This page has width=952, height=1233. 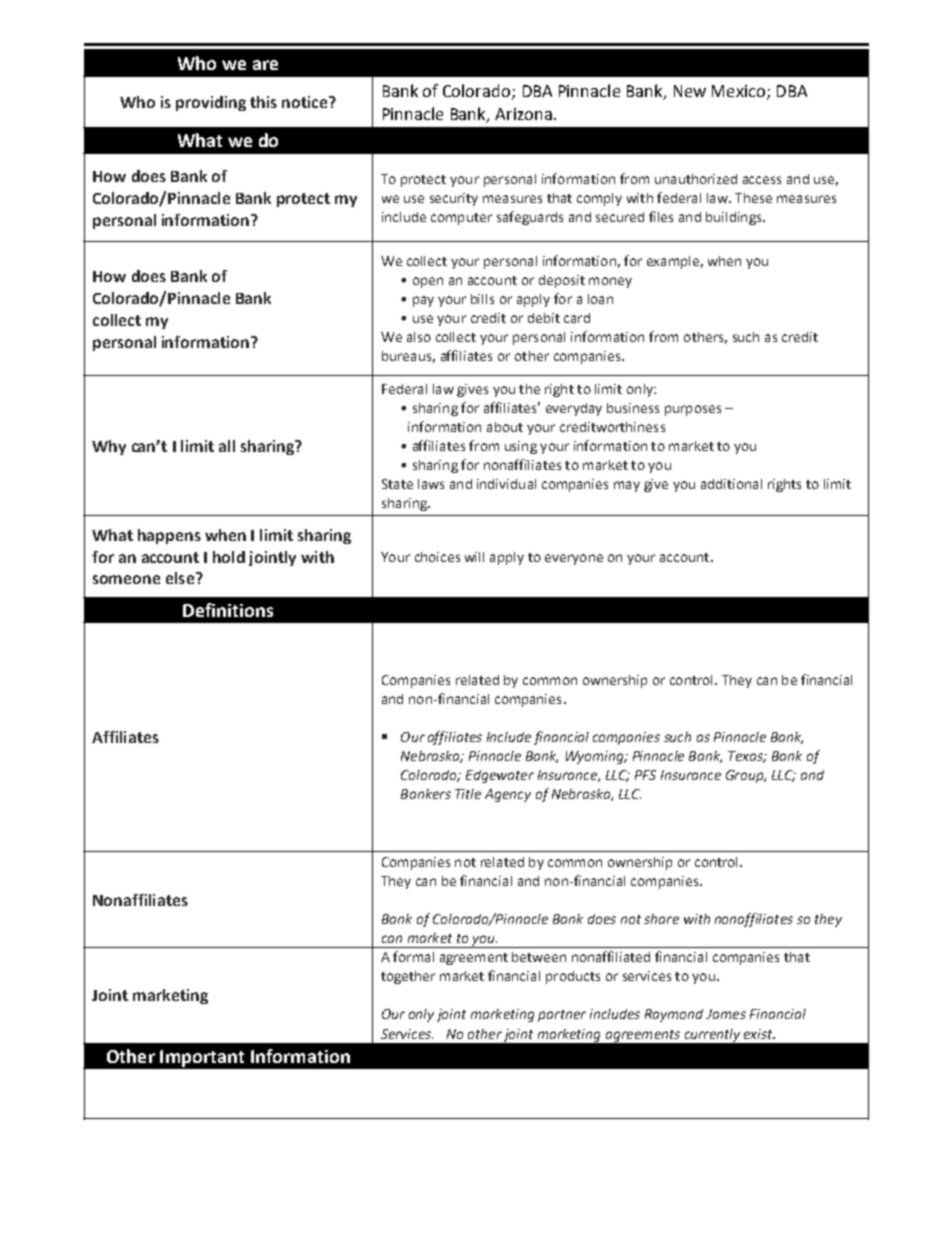 What do you see at coordinates (180, 578) in the page?
I see `else` at bounding box center [180, 578].
